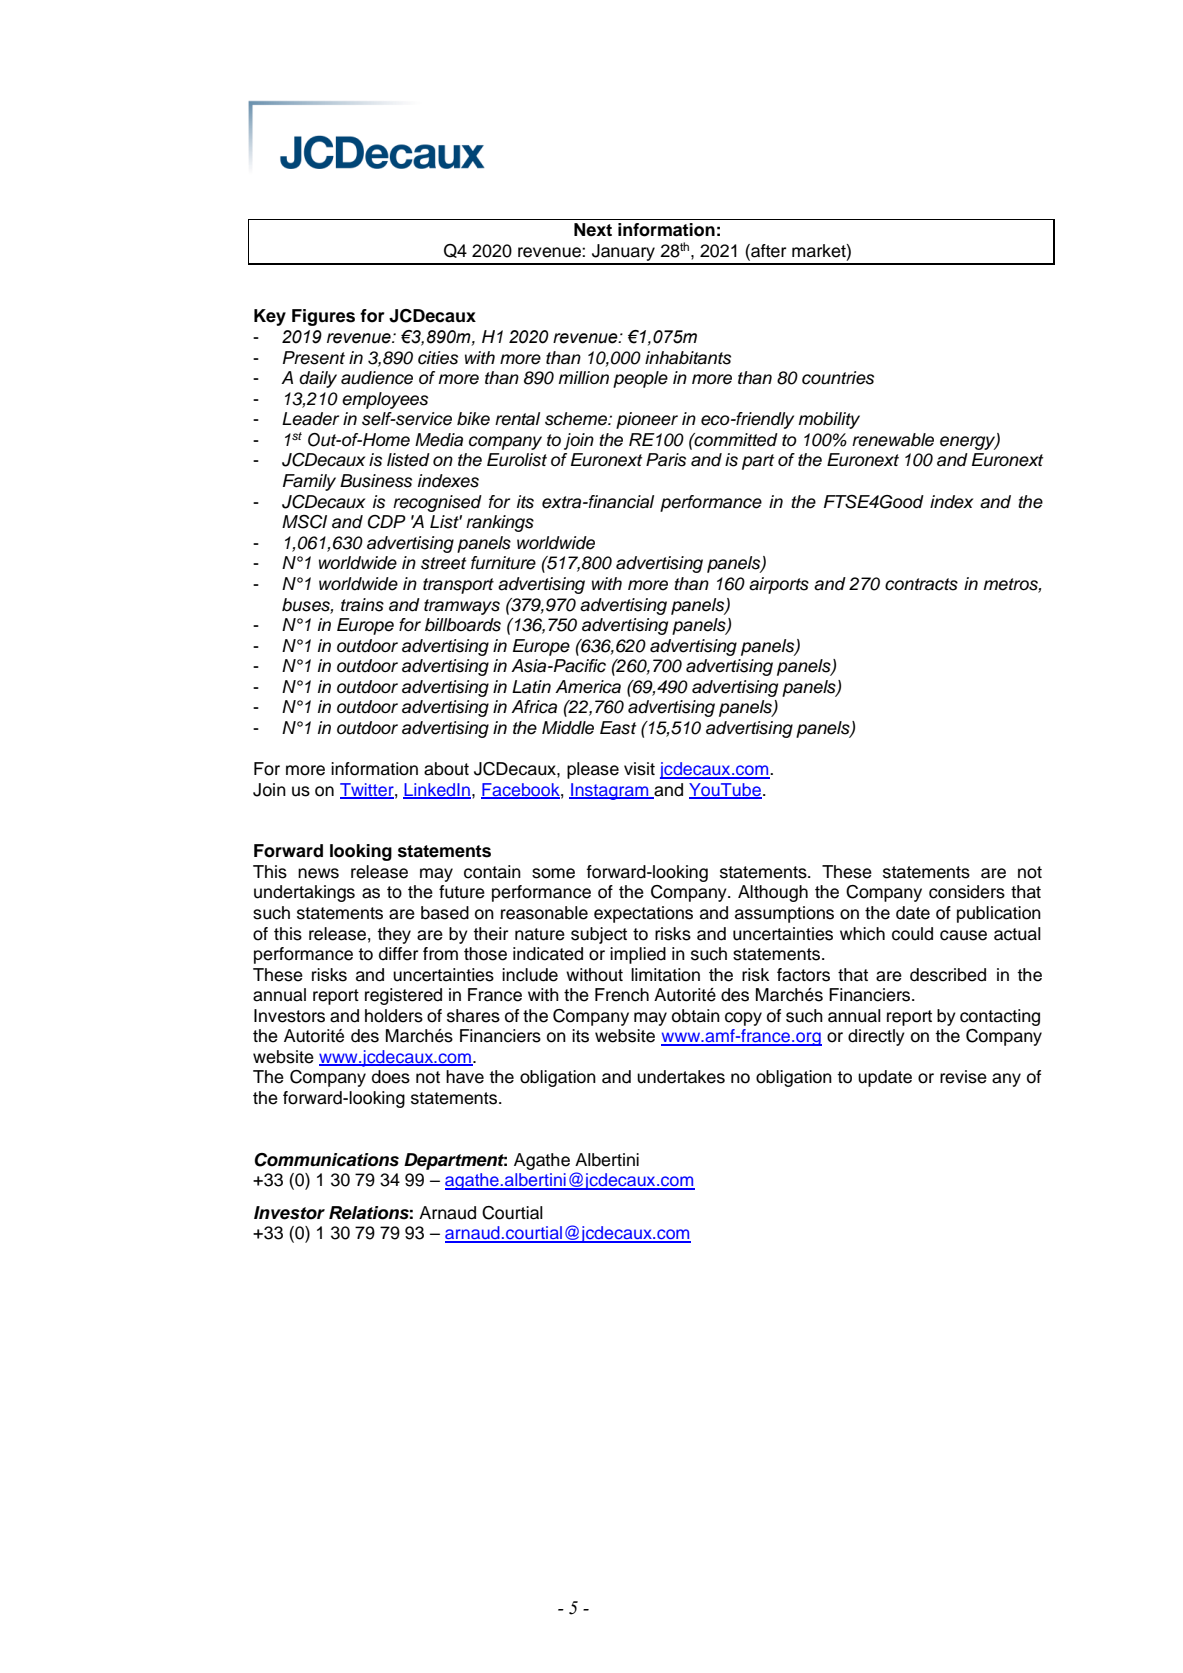 This document has width=1183, height=1673. Describe the element at coordinates (921, 584) in the document. I see `contracts` at that location.
